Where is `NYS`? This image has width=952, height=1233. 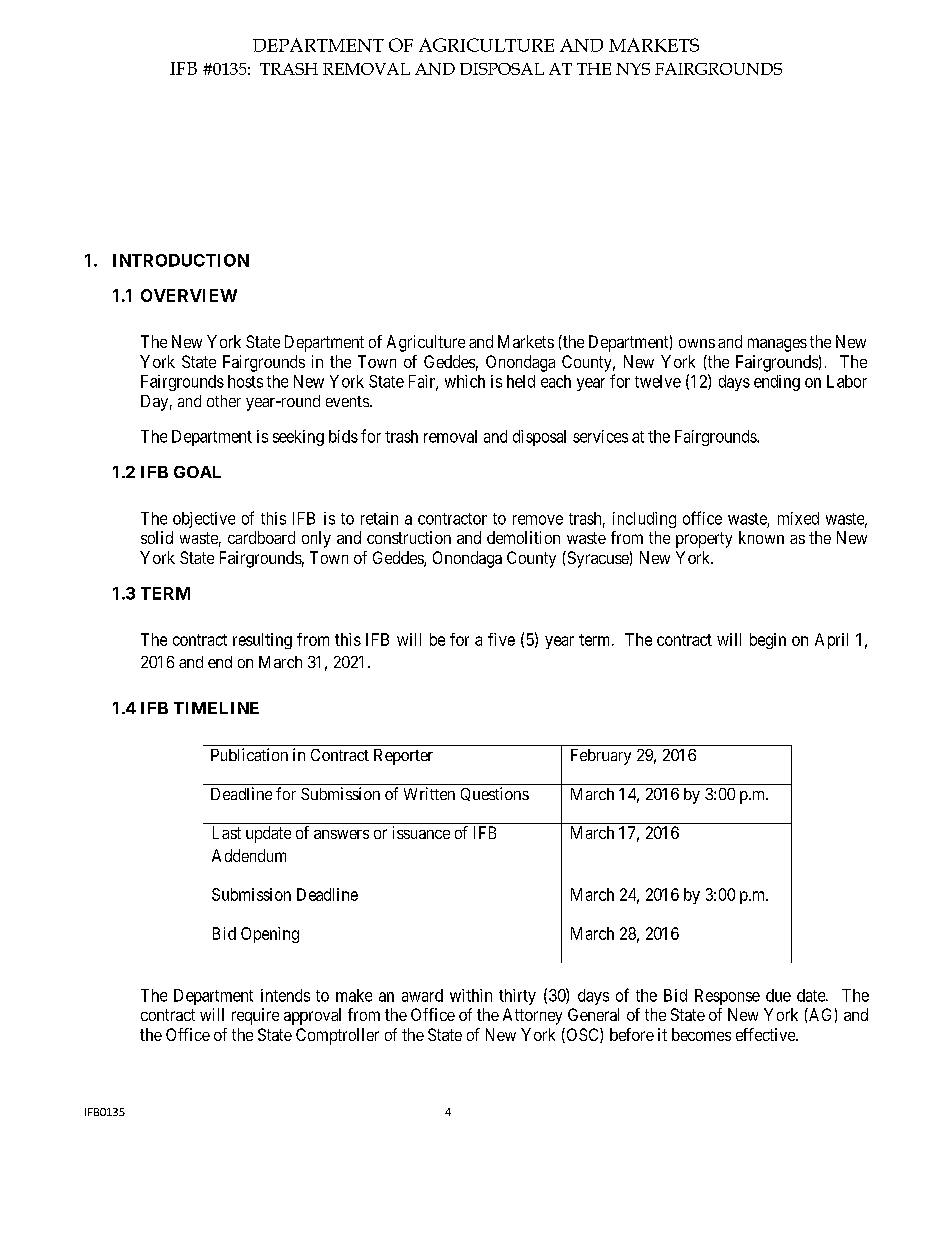
NYS is located at coordinates (633, 69).
